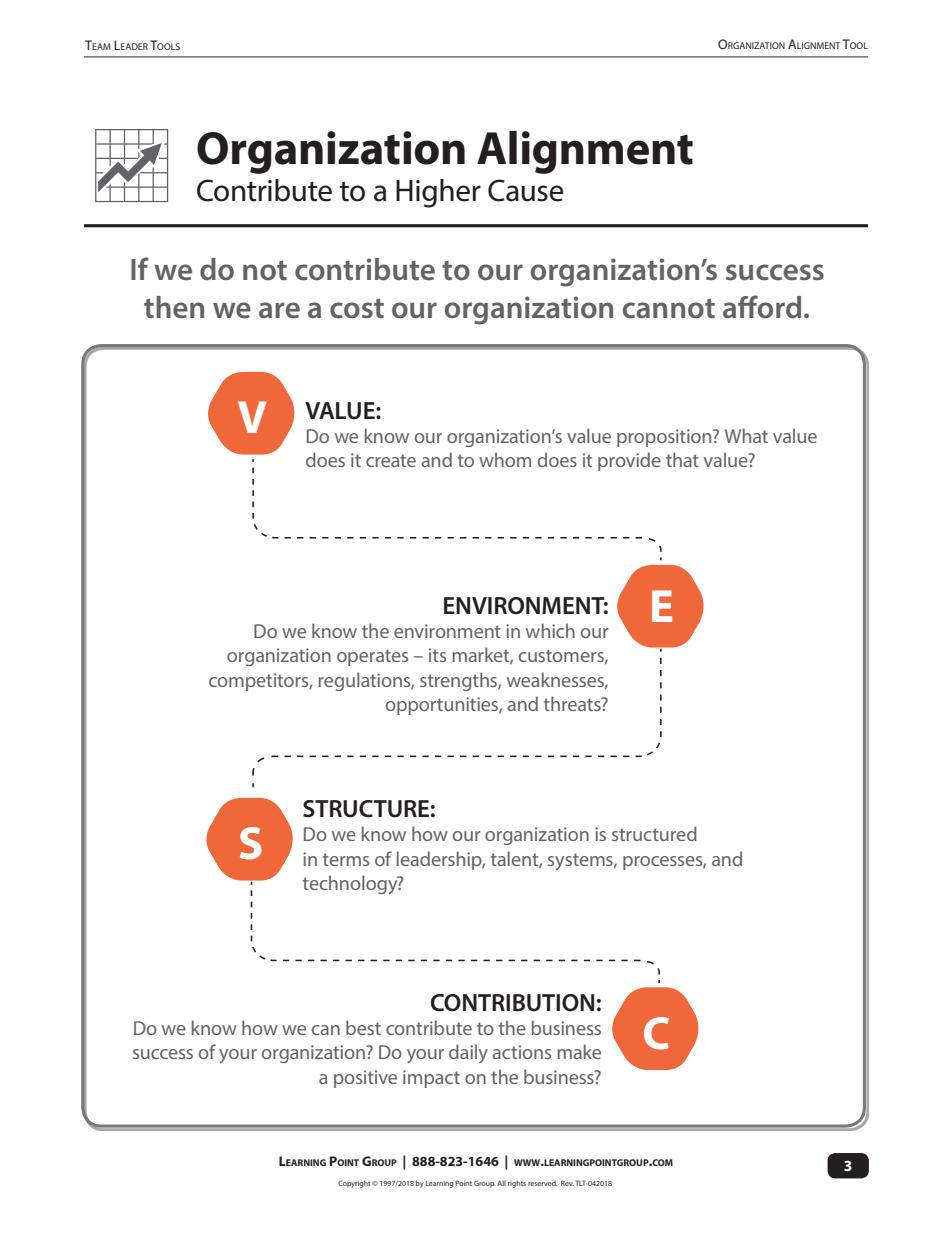 The width and height of the screenshot is (952, 1233). What do you see at coordinates (669, 308) in the screenshot?
I see `cannot` at bounding box center [669, 308].
